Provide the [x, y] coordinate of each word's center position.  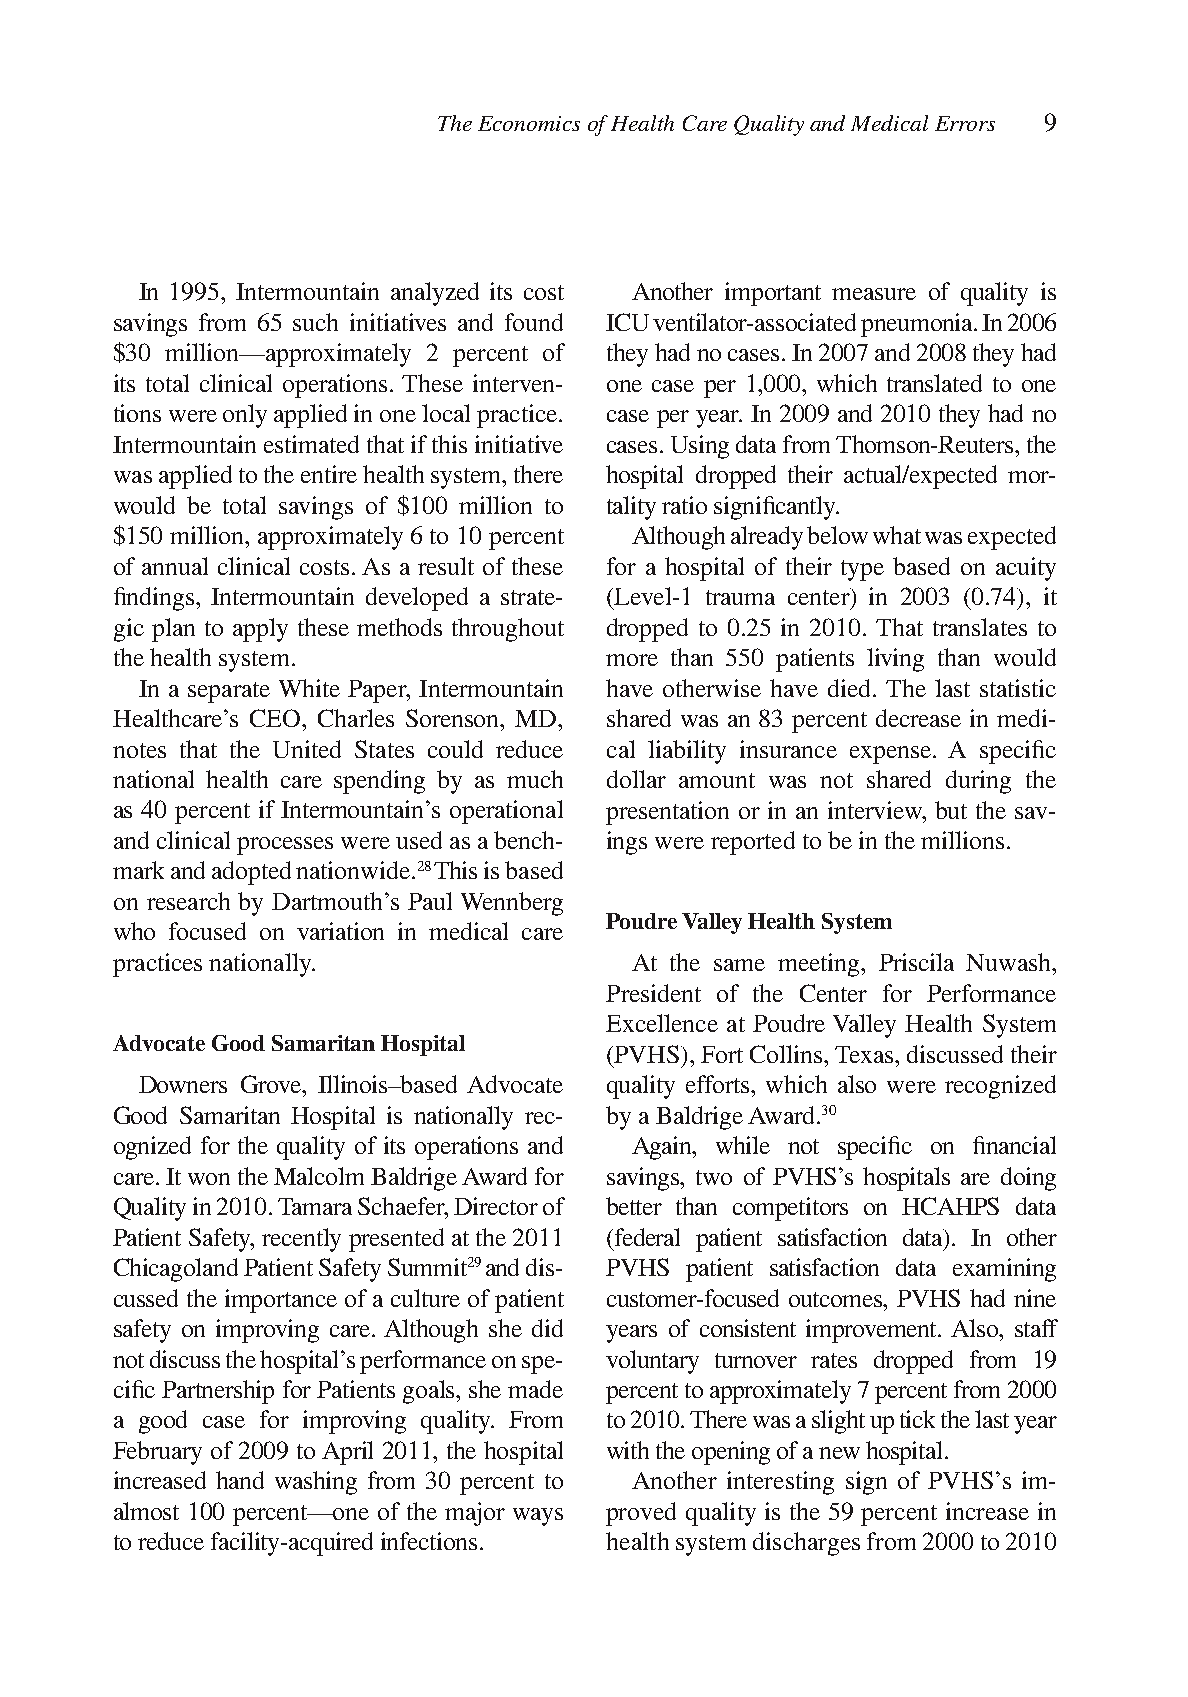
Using [700, 447]
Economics [529, 123]
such [315, 322]
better [634, 1206]
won [209, 1179]
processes [285, 846]
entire [329, 474]
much [535, 779]
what [897, 535]
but [951, 810]
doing [1028, 1179]
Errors [965, 123]
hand [240, 1480]
